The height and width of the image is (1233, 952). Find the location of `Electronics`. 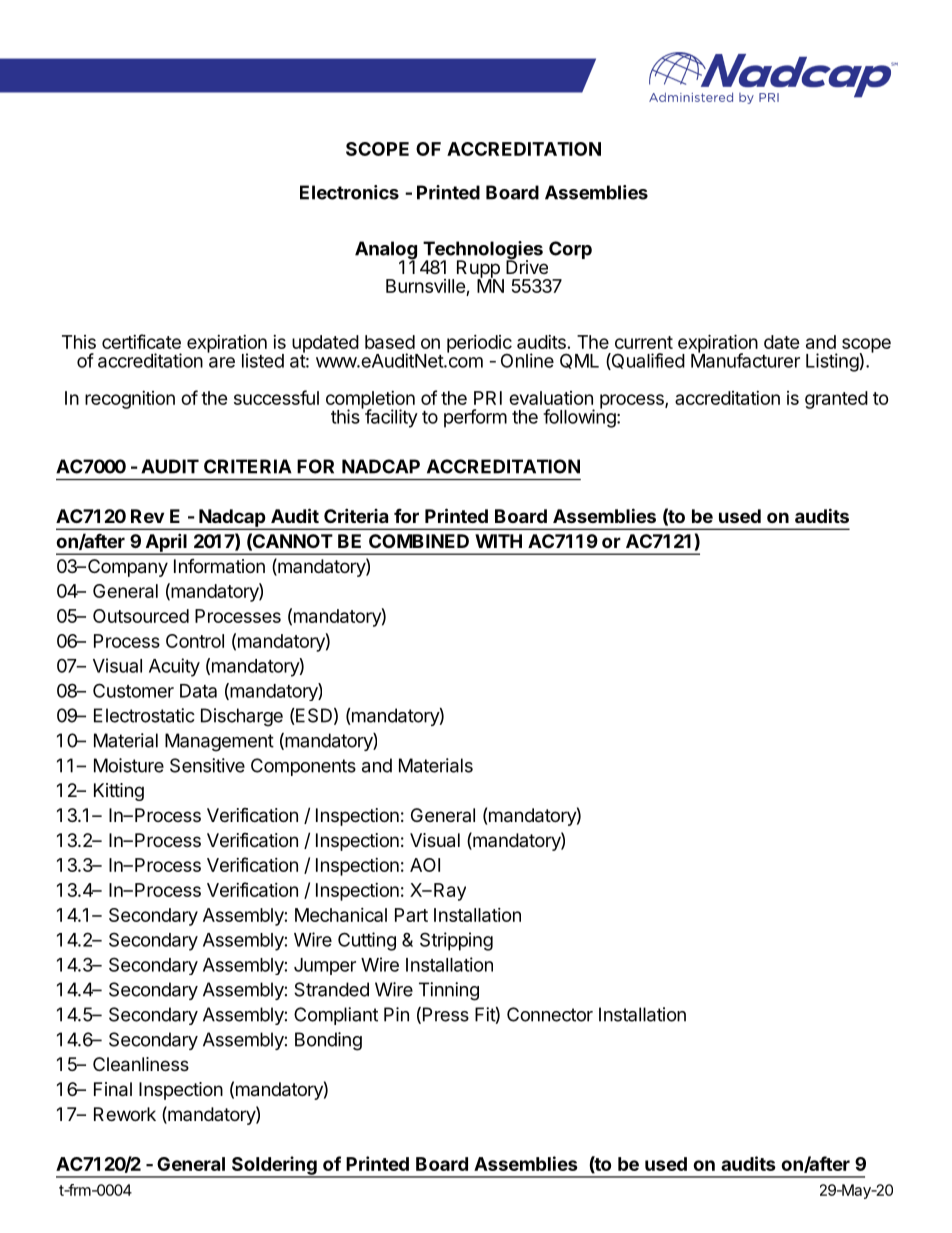

Electronics is located at coordinates (349, 192).
